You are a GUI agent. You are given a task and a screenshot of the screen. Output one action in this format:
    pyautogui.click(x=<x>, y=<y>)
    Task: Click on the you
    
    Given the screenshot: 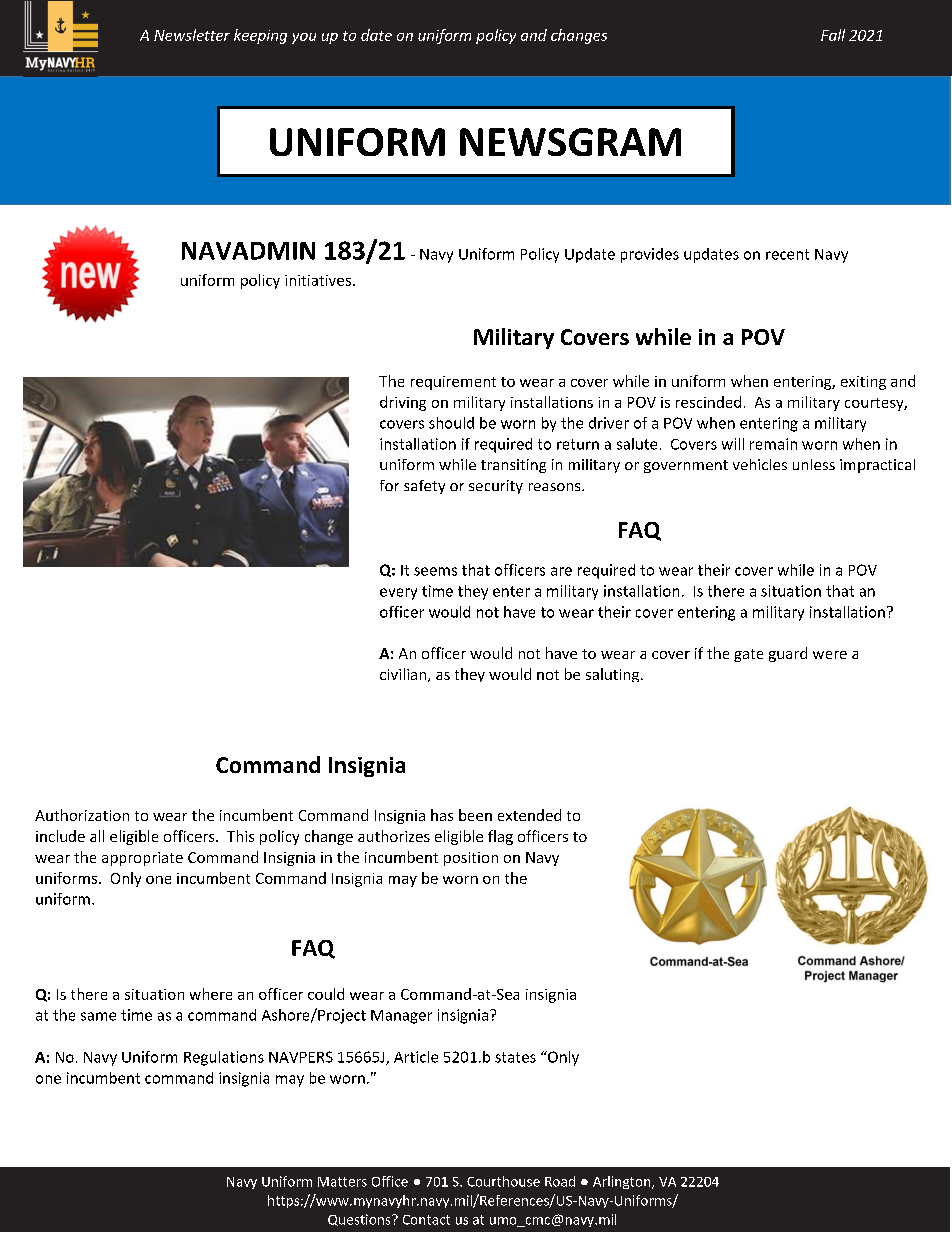 What is the action you would take?
    pyautogui.click(x=304, y=38)
